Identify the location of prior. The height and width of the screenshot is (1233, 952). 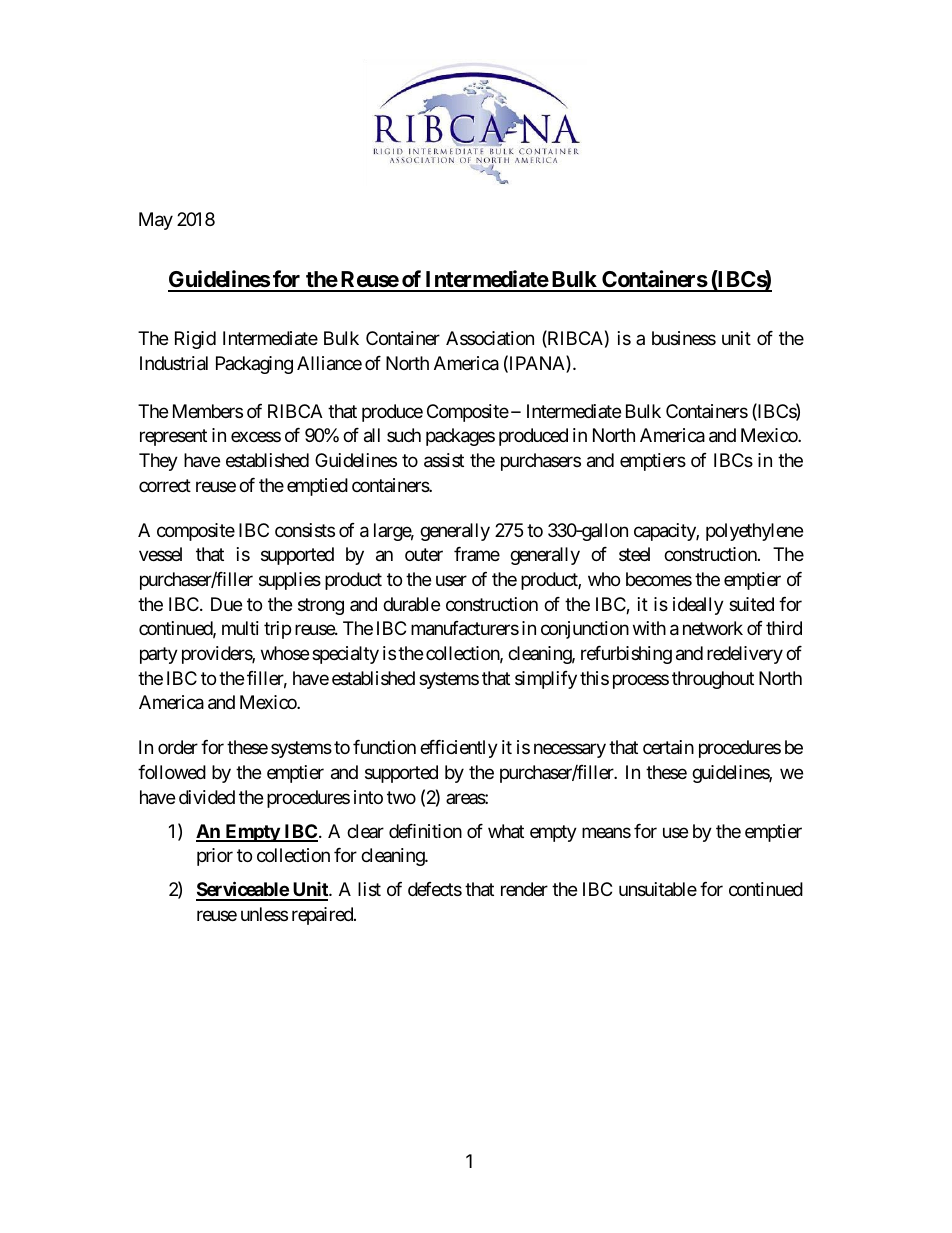
(215, 857).
